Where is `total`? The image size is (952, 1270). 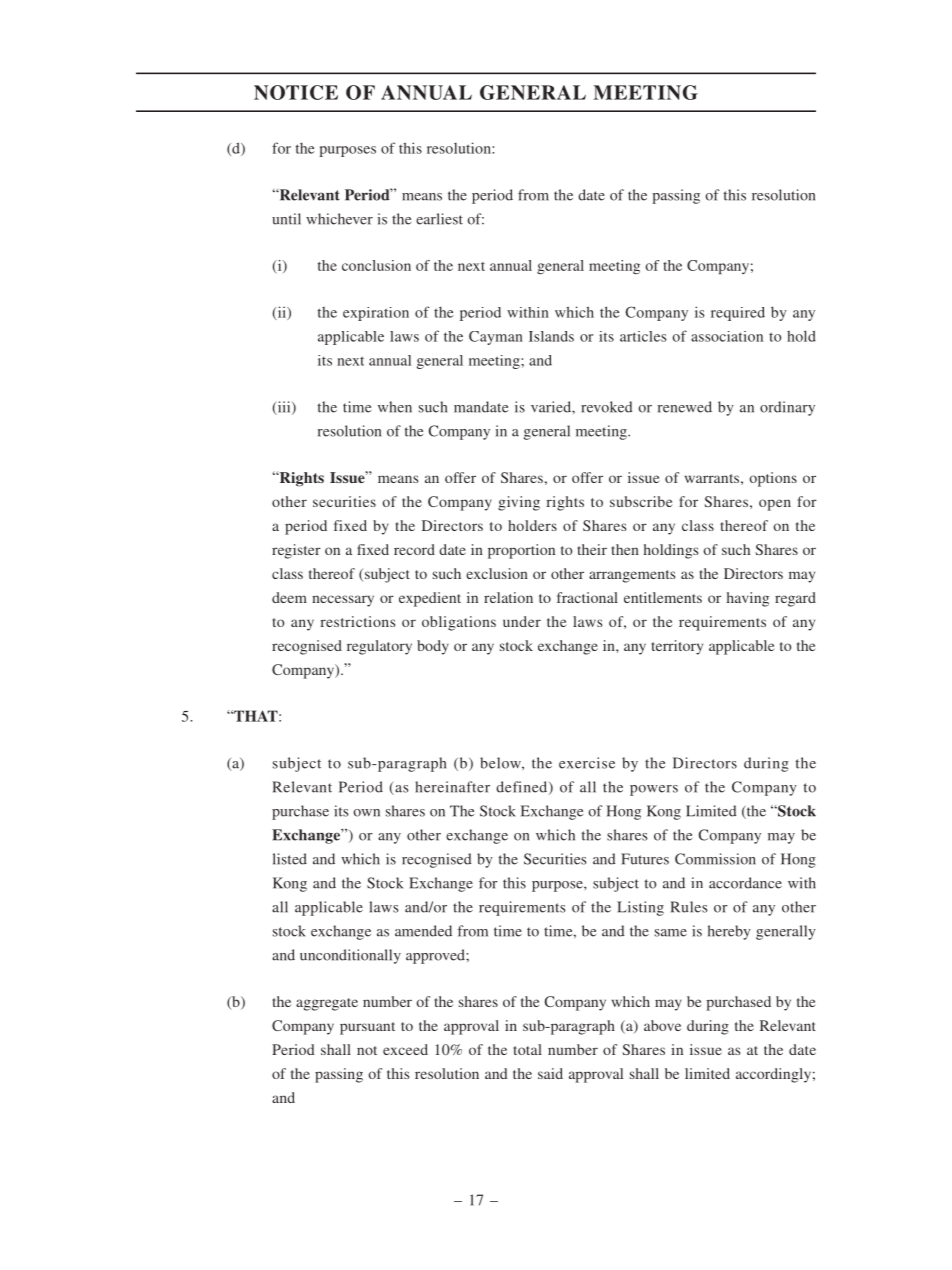
total is located at coordinates (527, 1049).
